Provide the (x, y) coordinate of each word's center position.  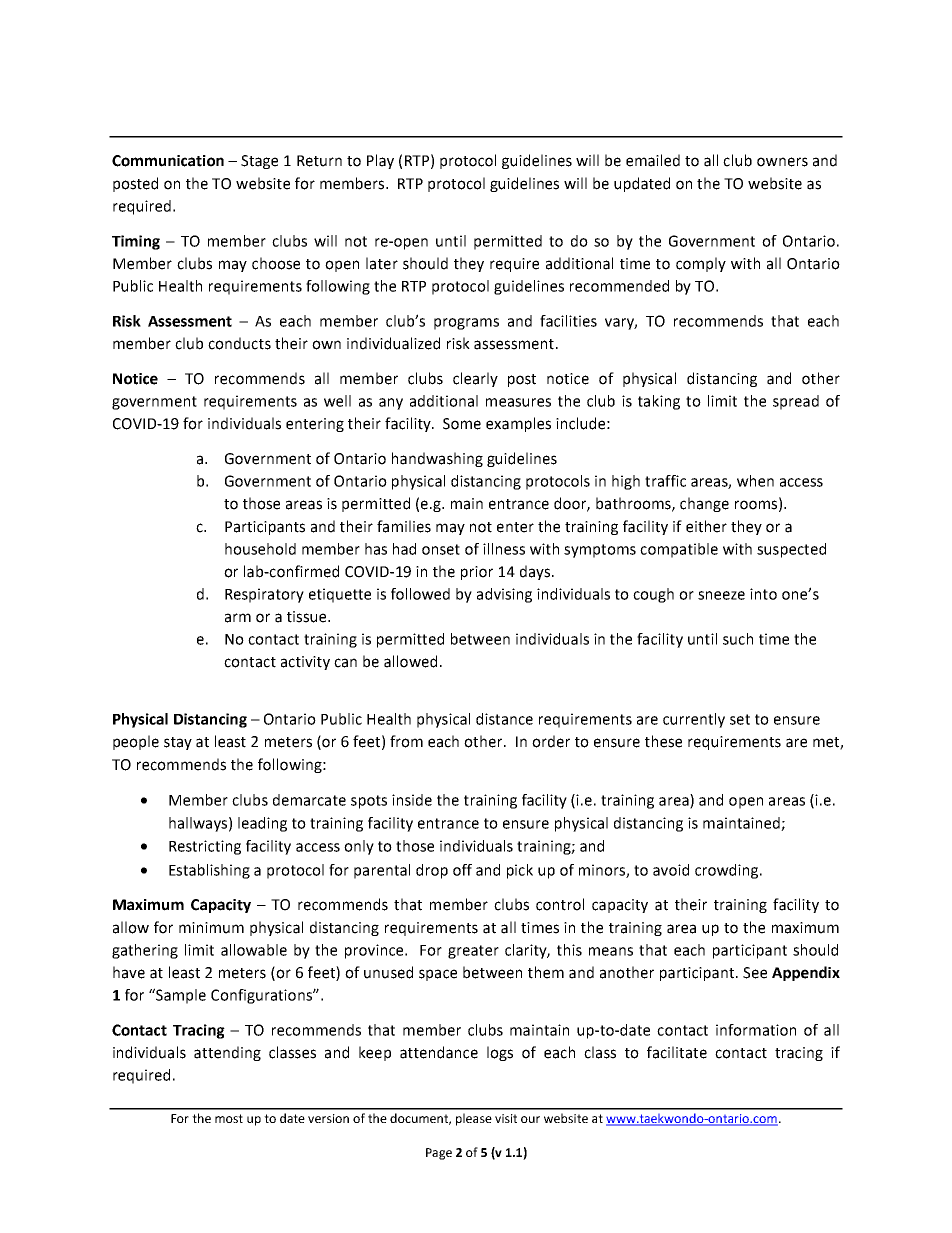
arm (238, 618)
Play (380, 161)
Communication (168, 161)
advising (504, 595)
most (229, 1118)
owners (782, 162)
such (738, 639)
